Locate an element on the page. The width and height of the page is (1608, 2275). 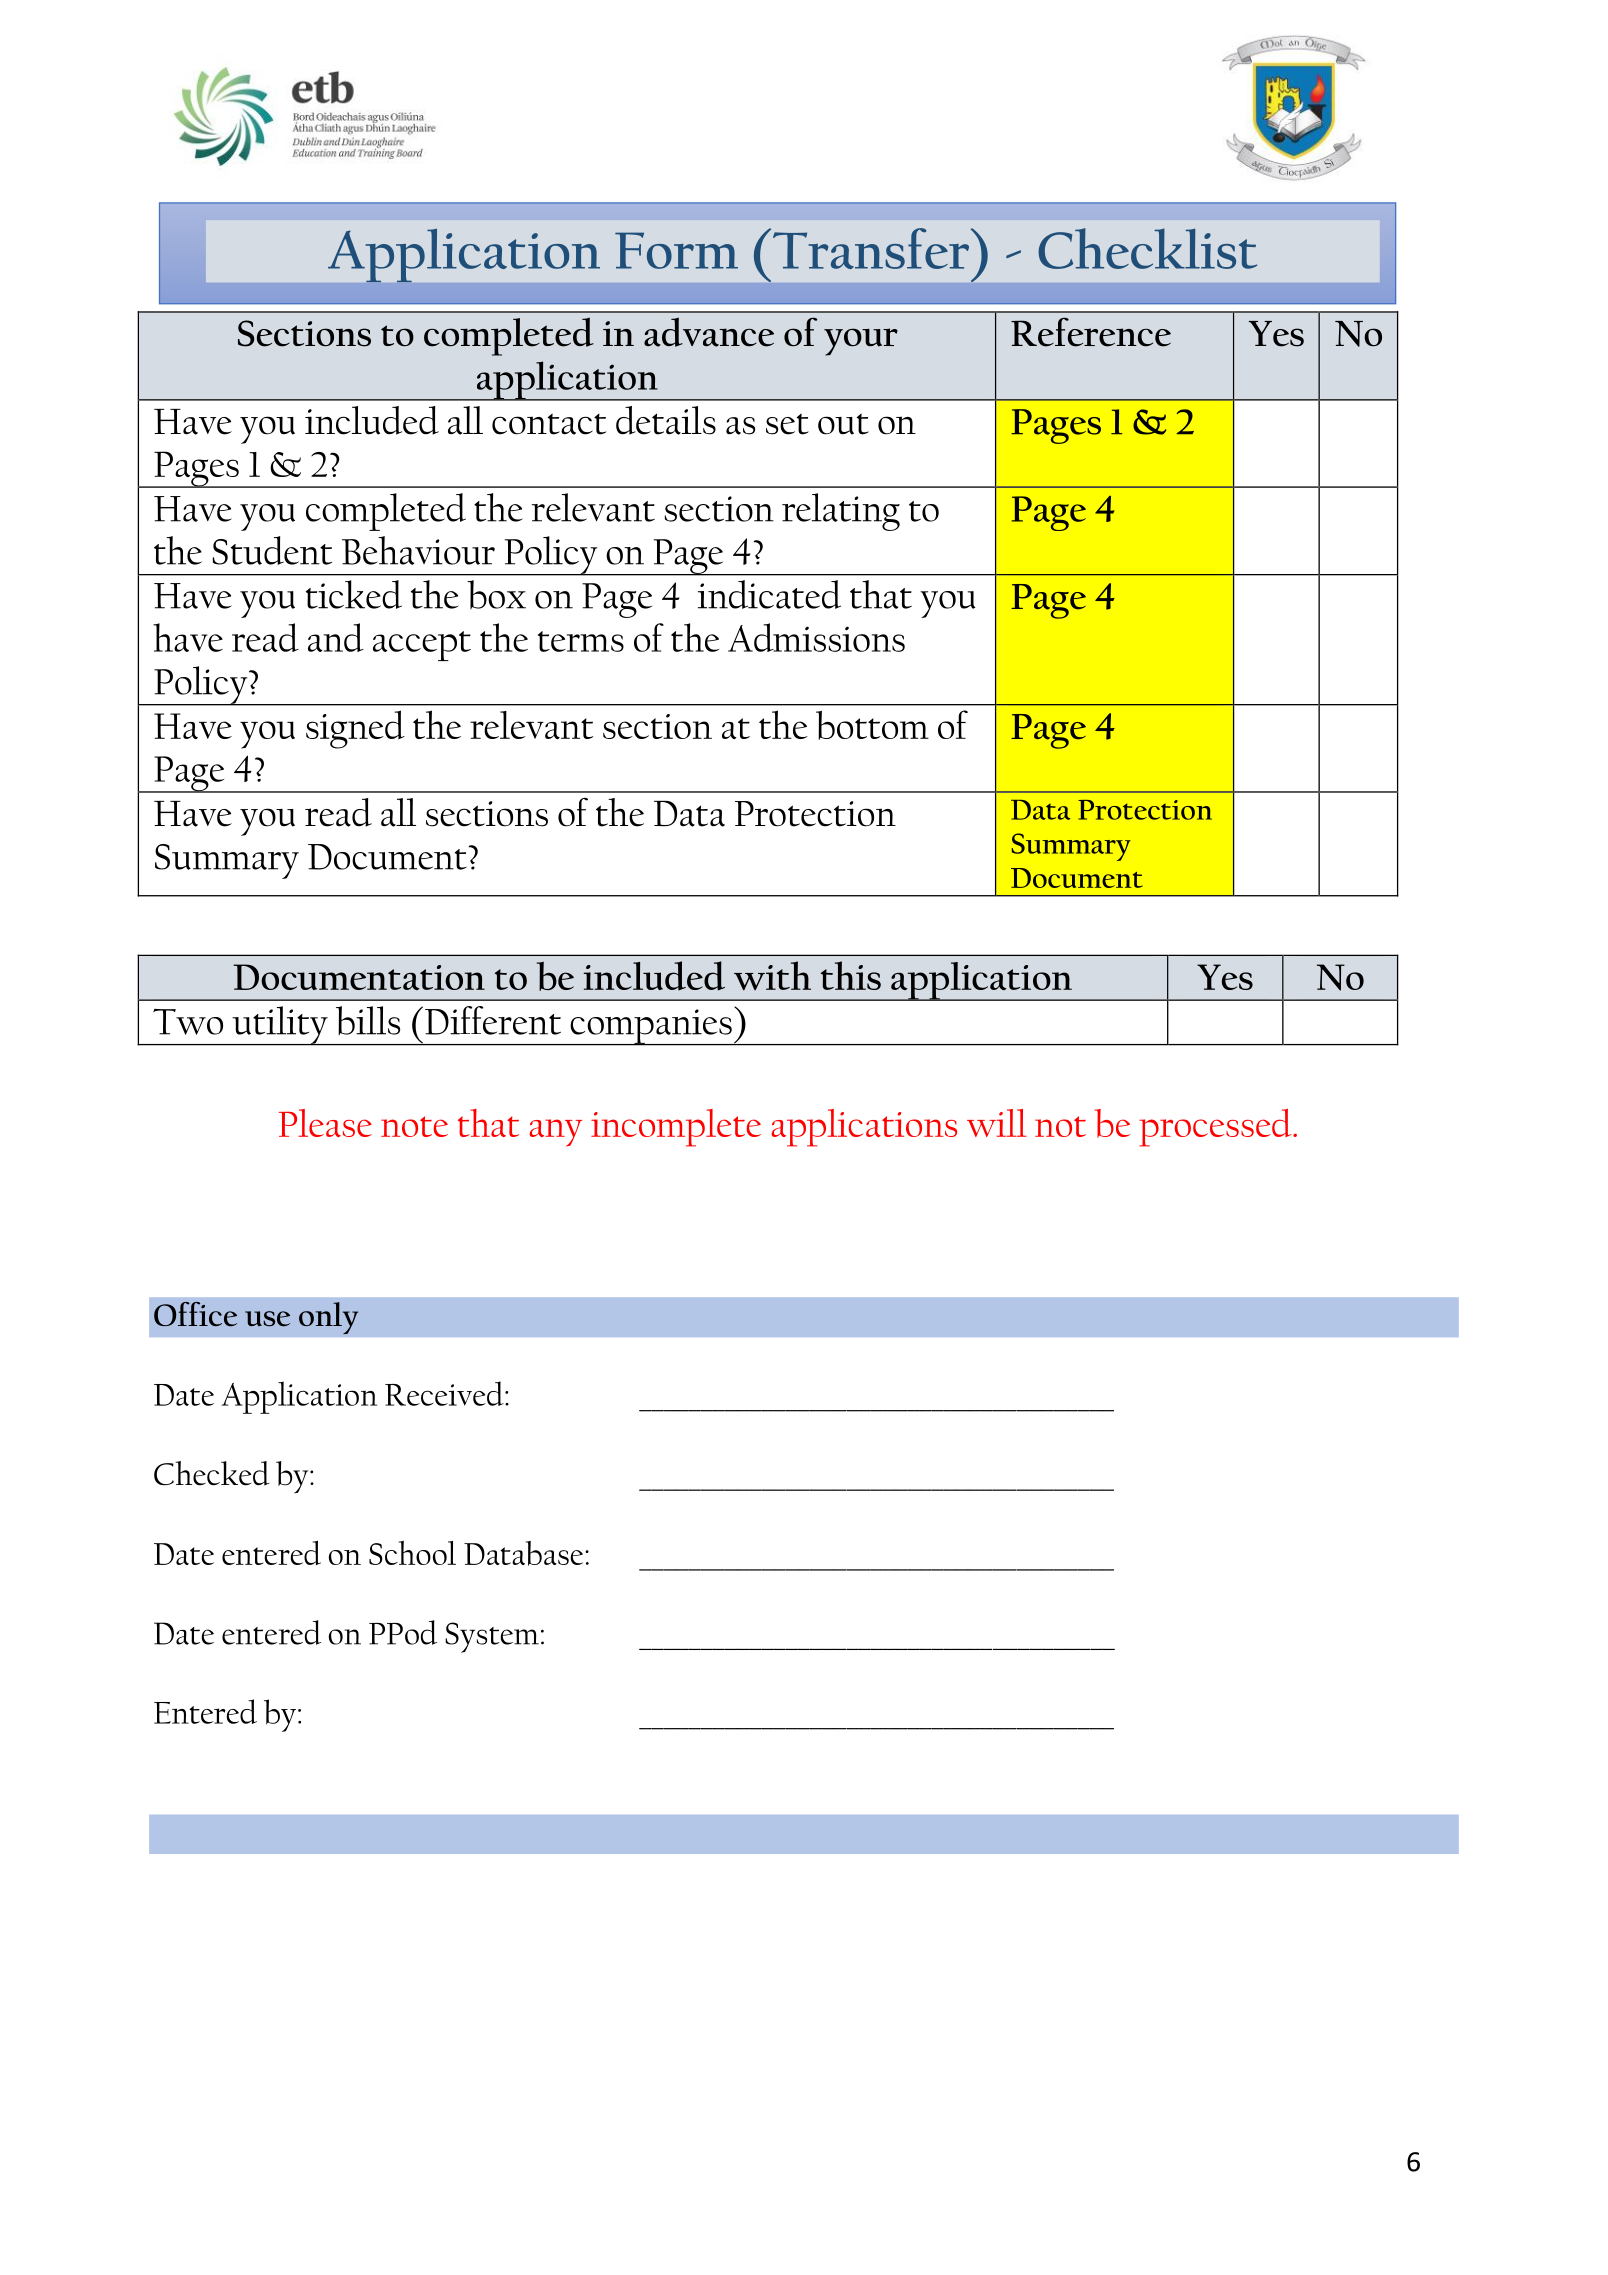
School is located at coordinates (412, 1553).
